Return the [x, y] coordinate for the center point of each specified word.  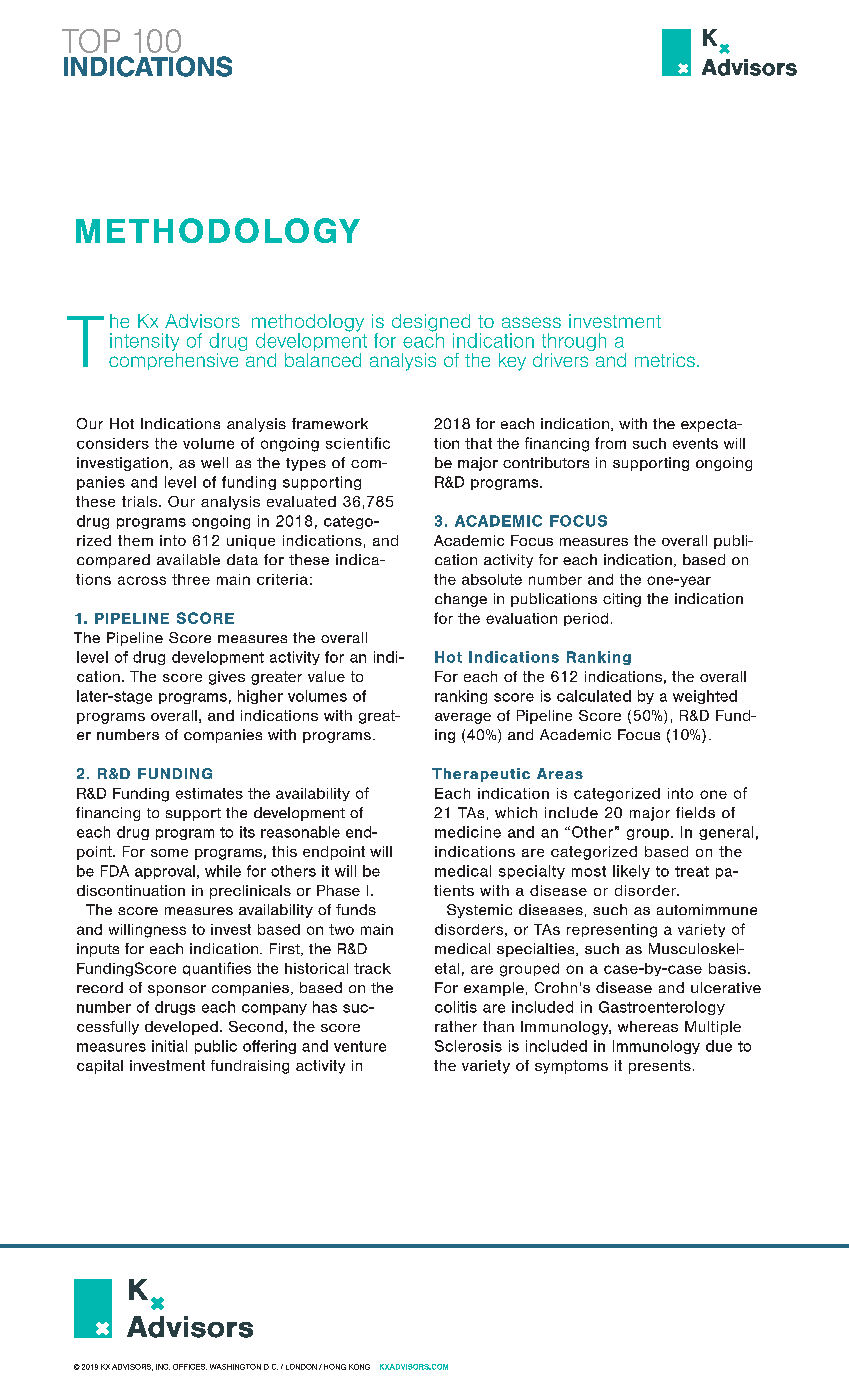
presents [660, 1067]
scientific [358, 443]
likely [631, 872]
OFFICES [190, 1367]
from [610, 443]
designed [431, 324]
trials [141, 501]
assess [531, 322]
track [372, 968]
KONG [359, 1367]
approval [165, 872]
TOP [91, 41]
